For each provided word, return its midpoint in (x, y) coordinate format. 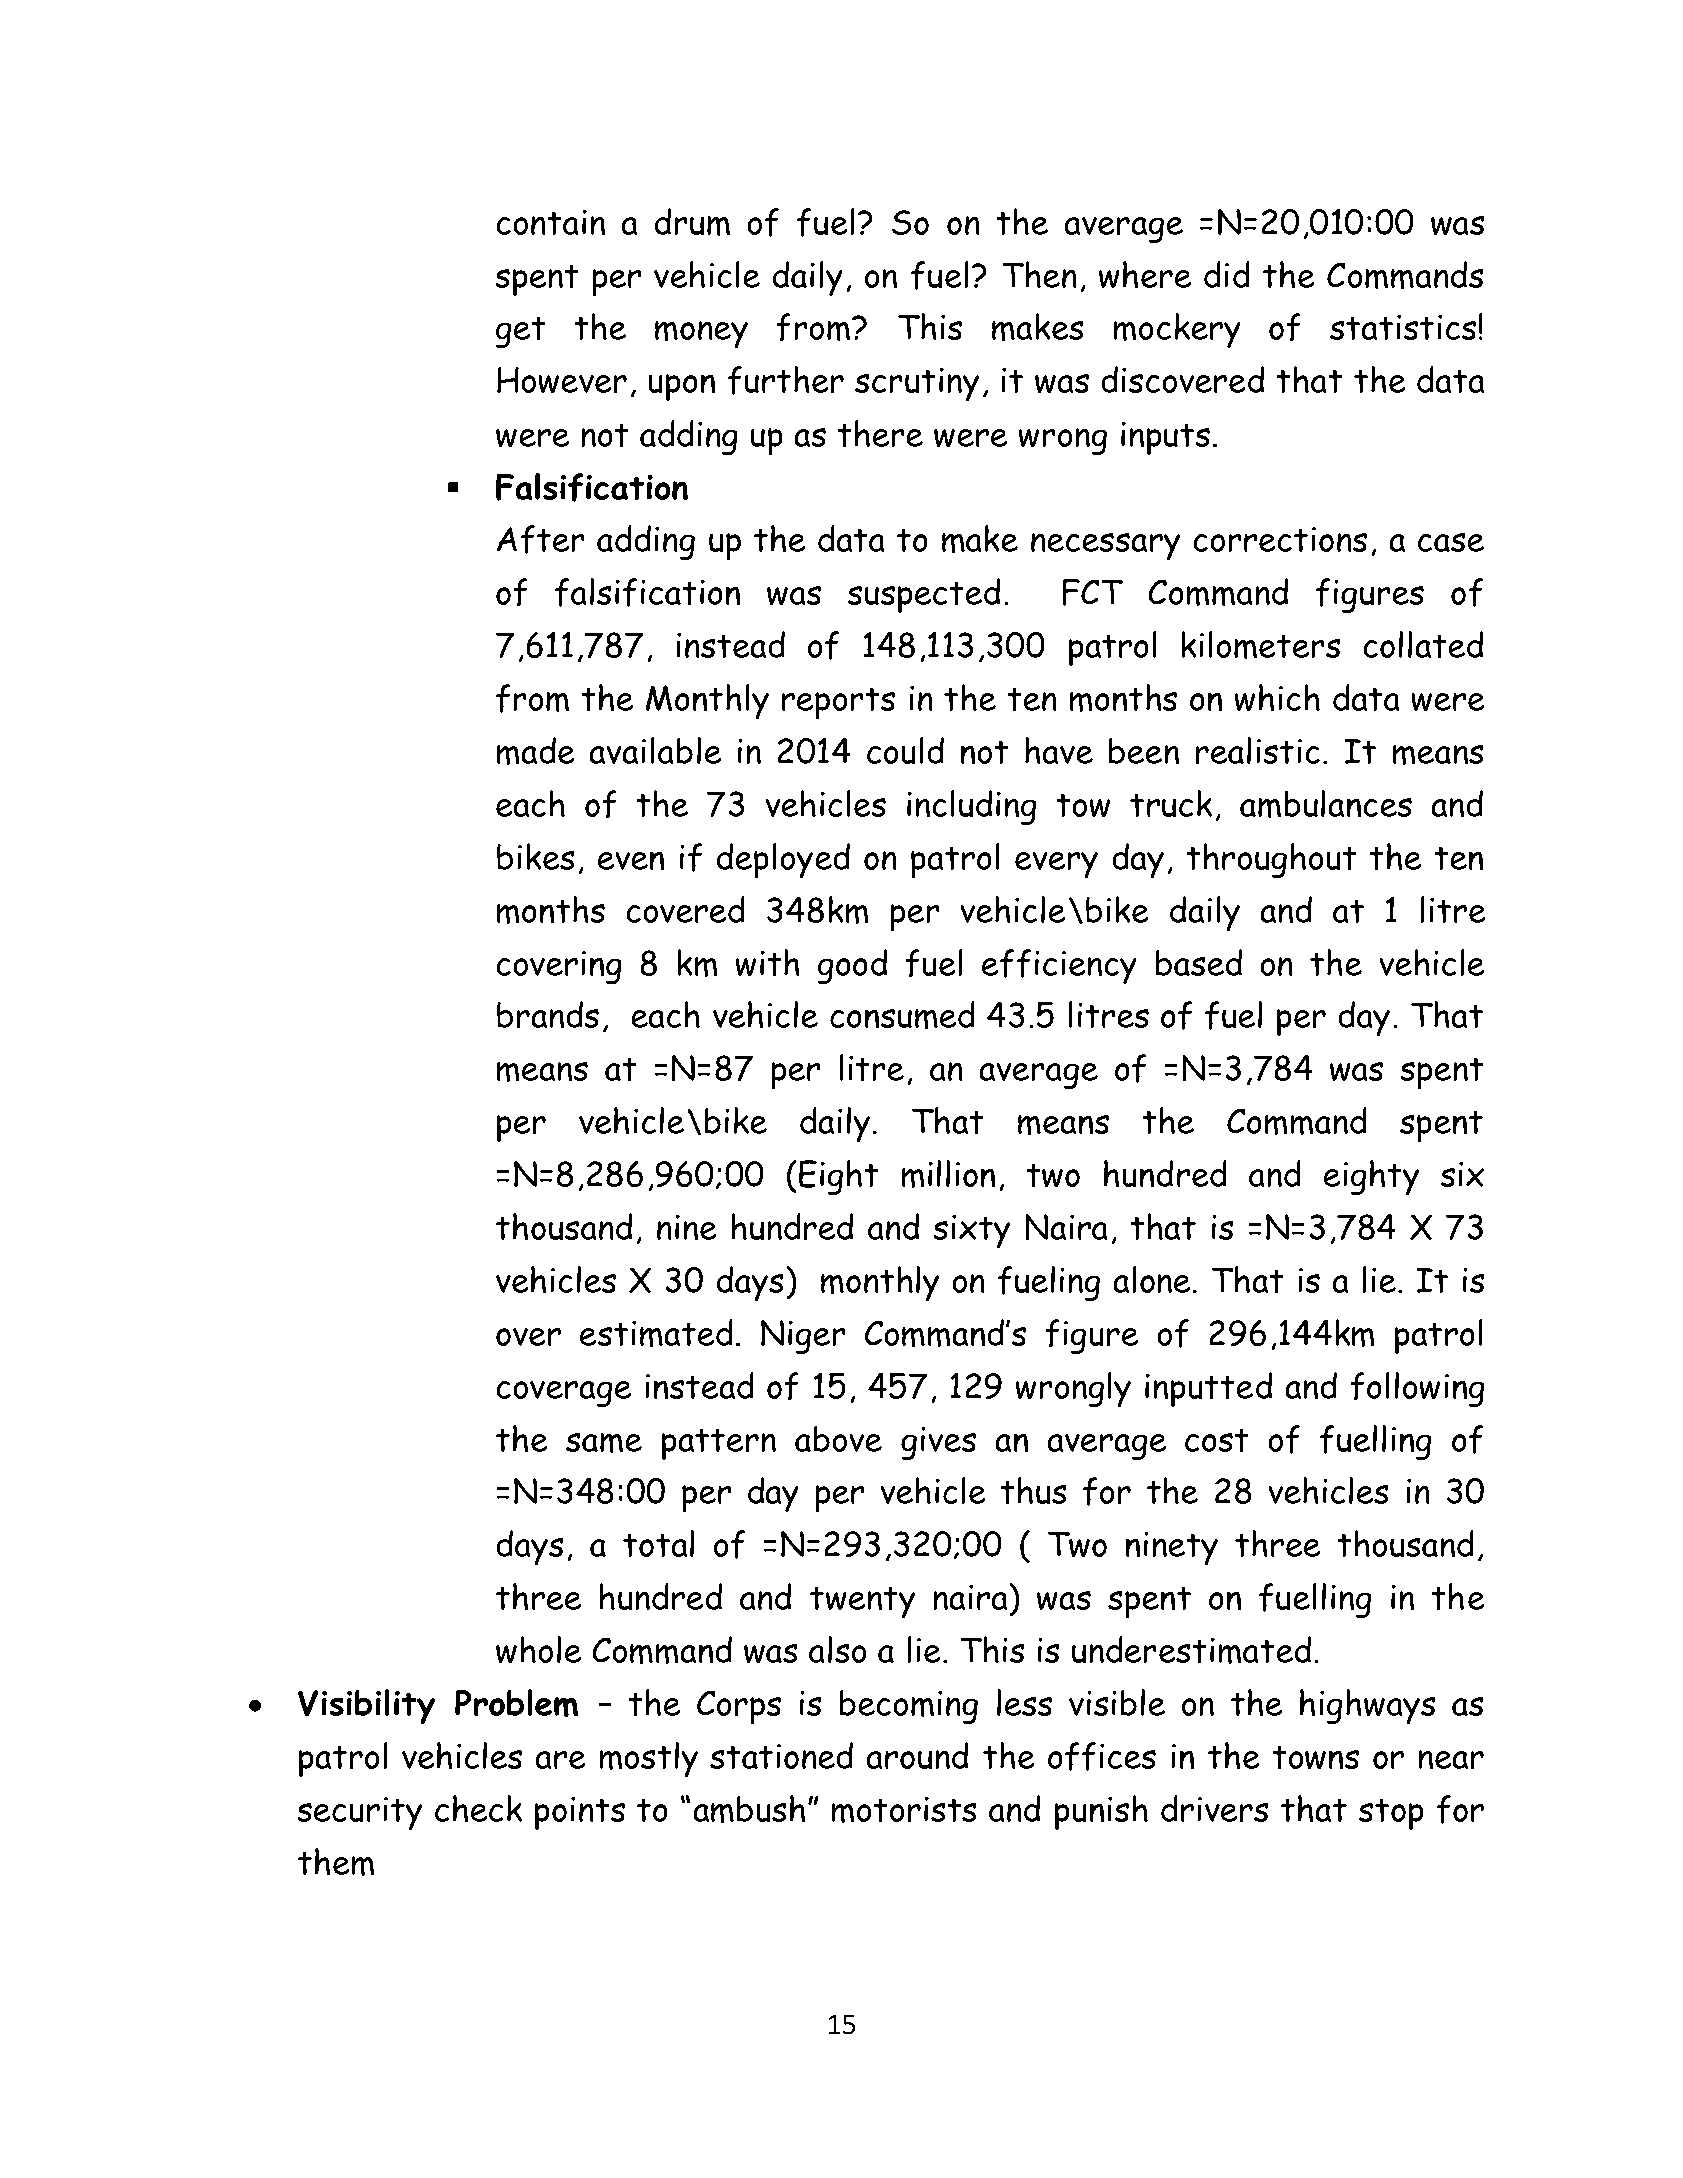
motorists (904, 1810)
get (521, 332)
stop (1391, 1814)
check (478, 1808)
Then (1039, 274)
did (1227, 274)
